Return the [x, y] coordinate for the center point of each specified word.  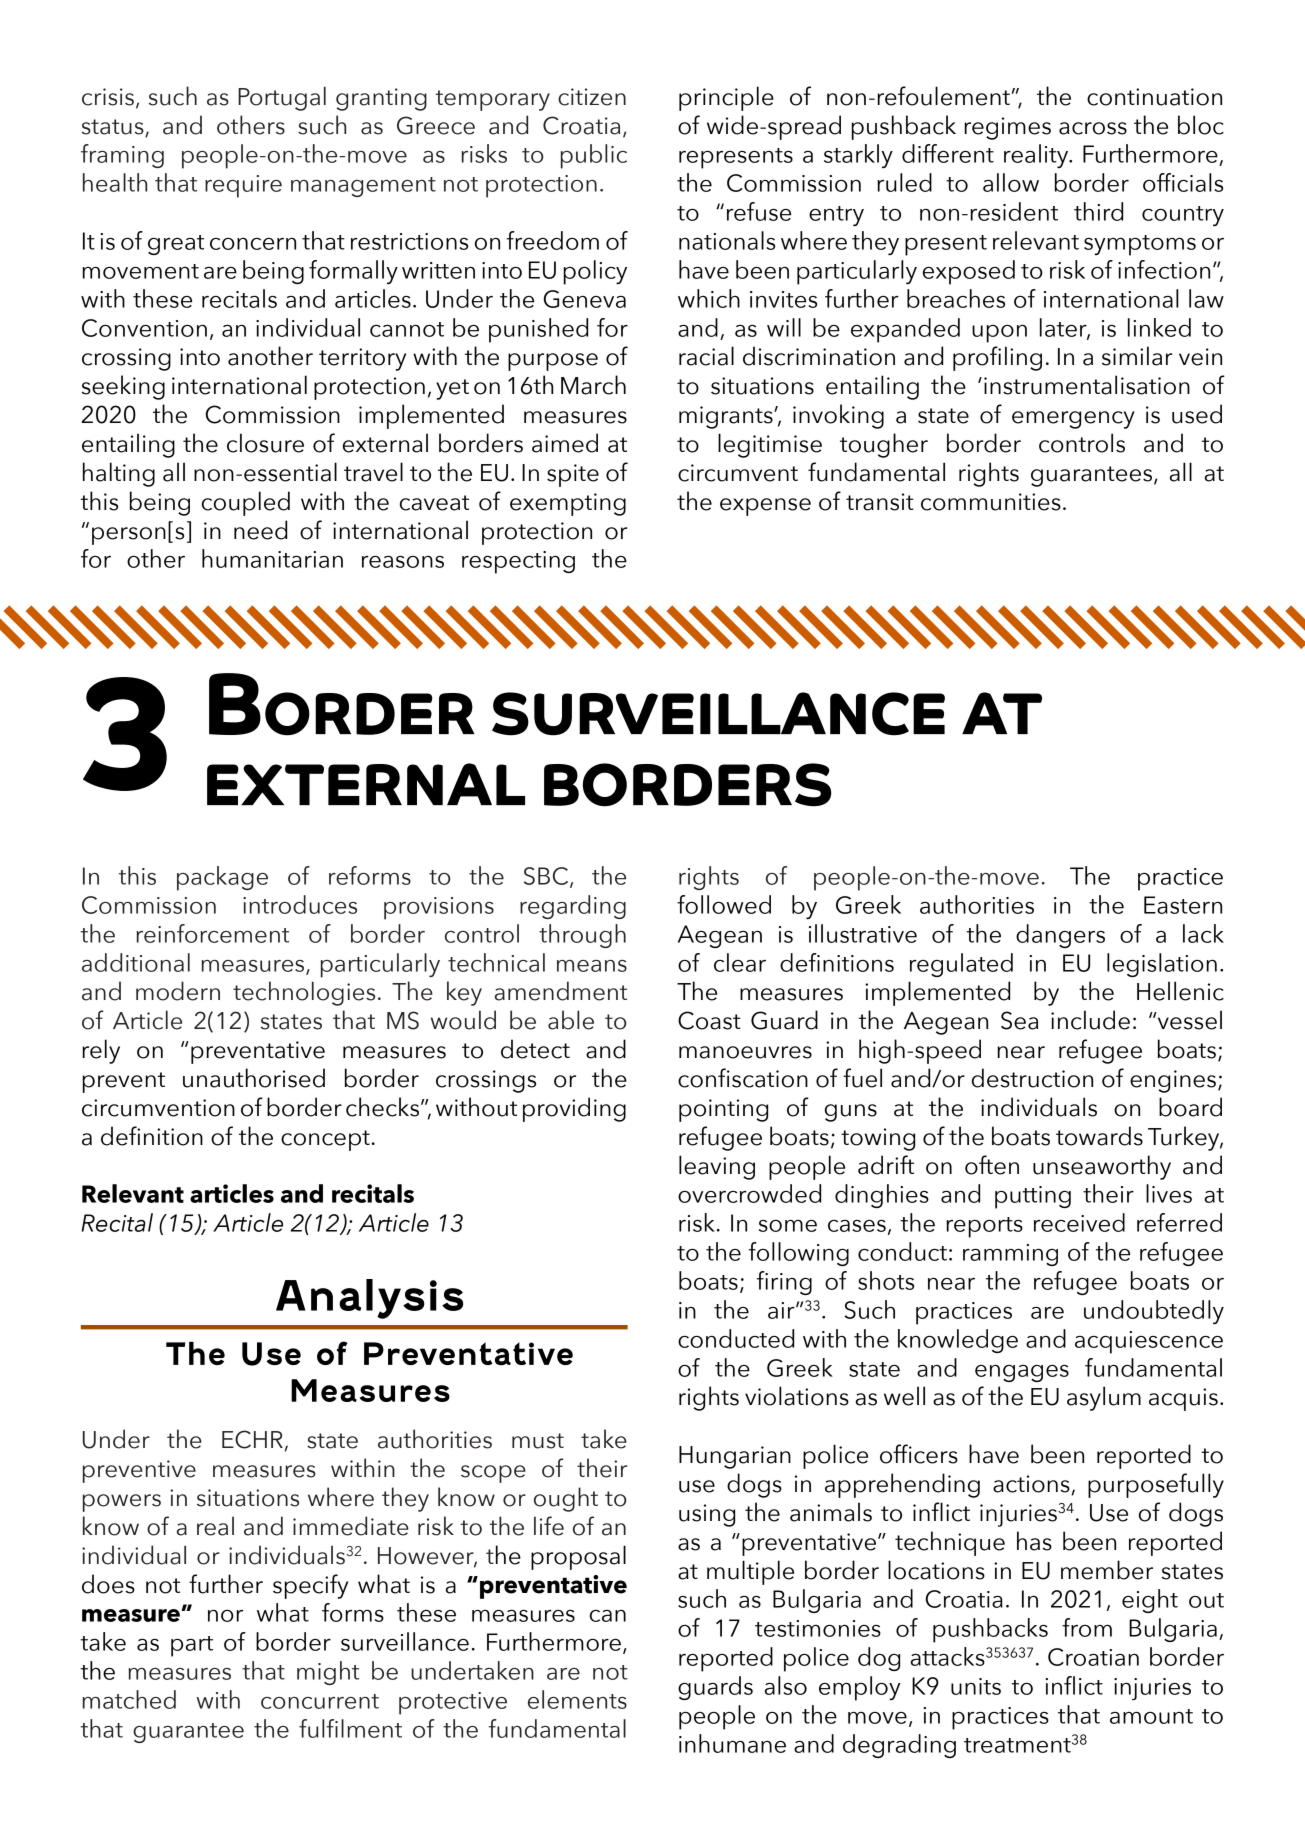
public [594, 156]
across [1093, 128]
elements [577, 1699]
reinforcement [212, 933]
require [243, 186]
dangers [1060, 936]
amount [1151, 1716]
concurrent [320, 1701]
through [582, 936]
